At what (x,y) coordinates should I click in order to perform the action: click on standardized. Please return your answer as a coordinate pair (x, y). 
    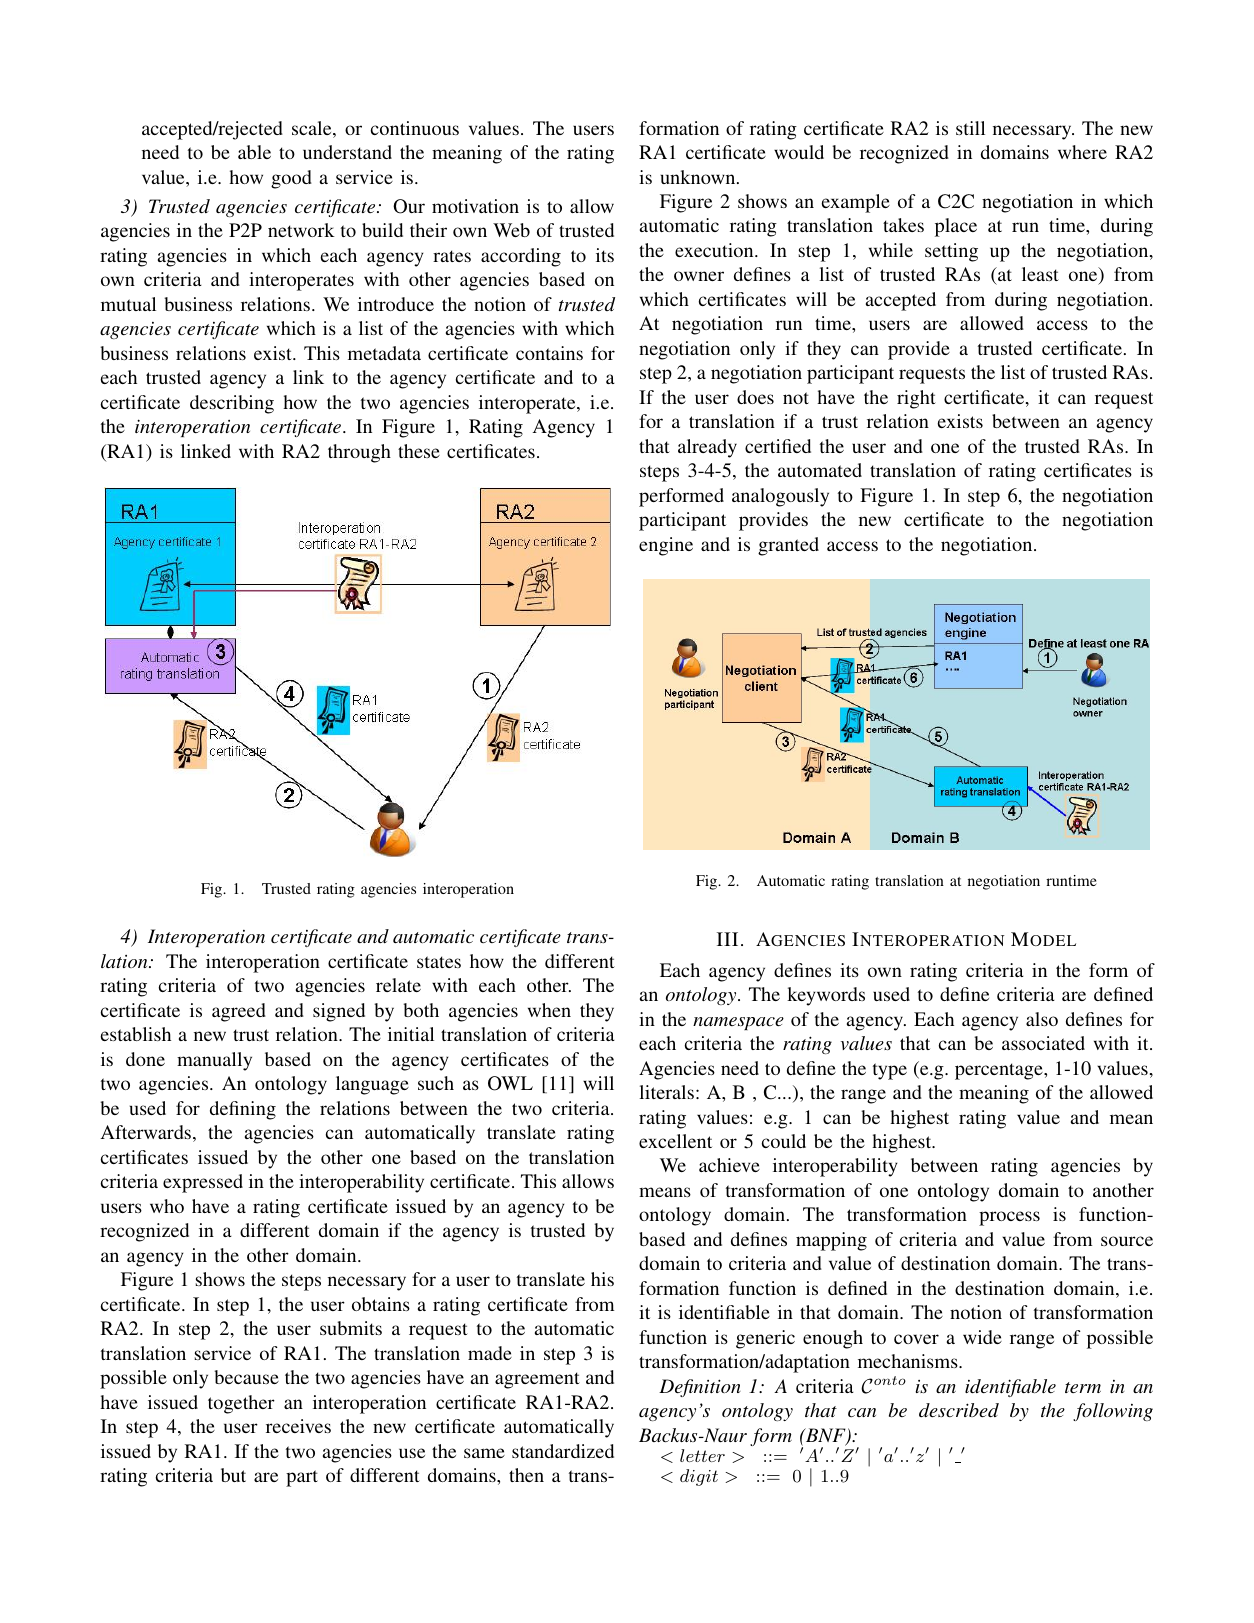
    Looking at the image, I should click on (563, 1451).
